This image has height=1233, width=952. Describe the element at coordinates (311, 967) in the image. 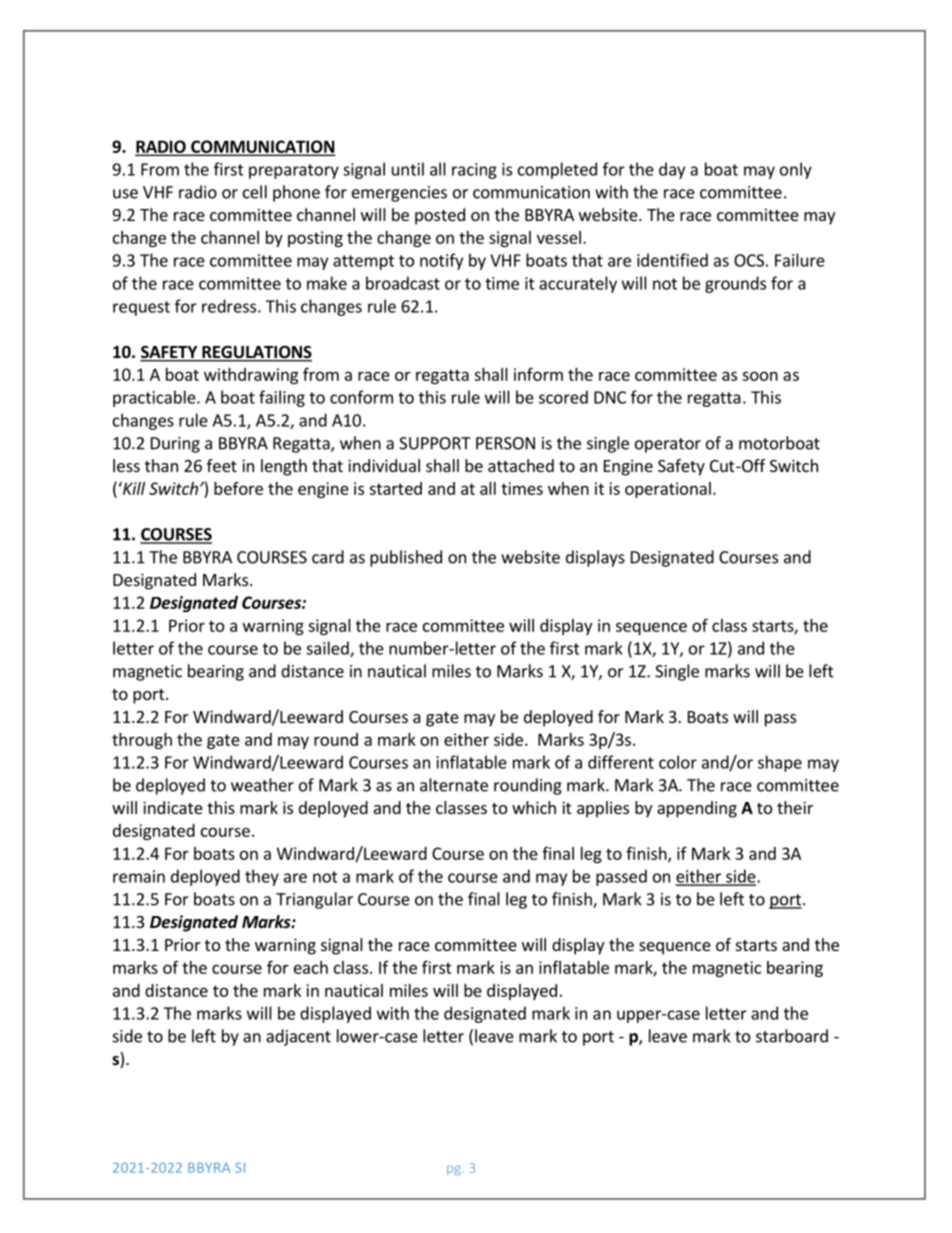

I see `each` at that location.
